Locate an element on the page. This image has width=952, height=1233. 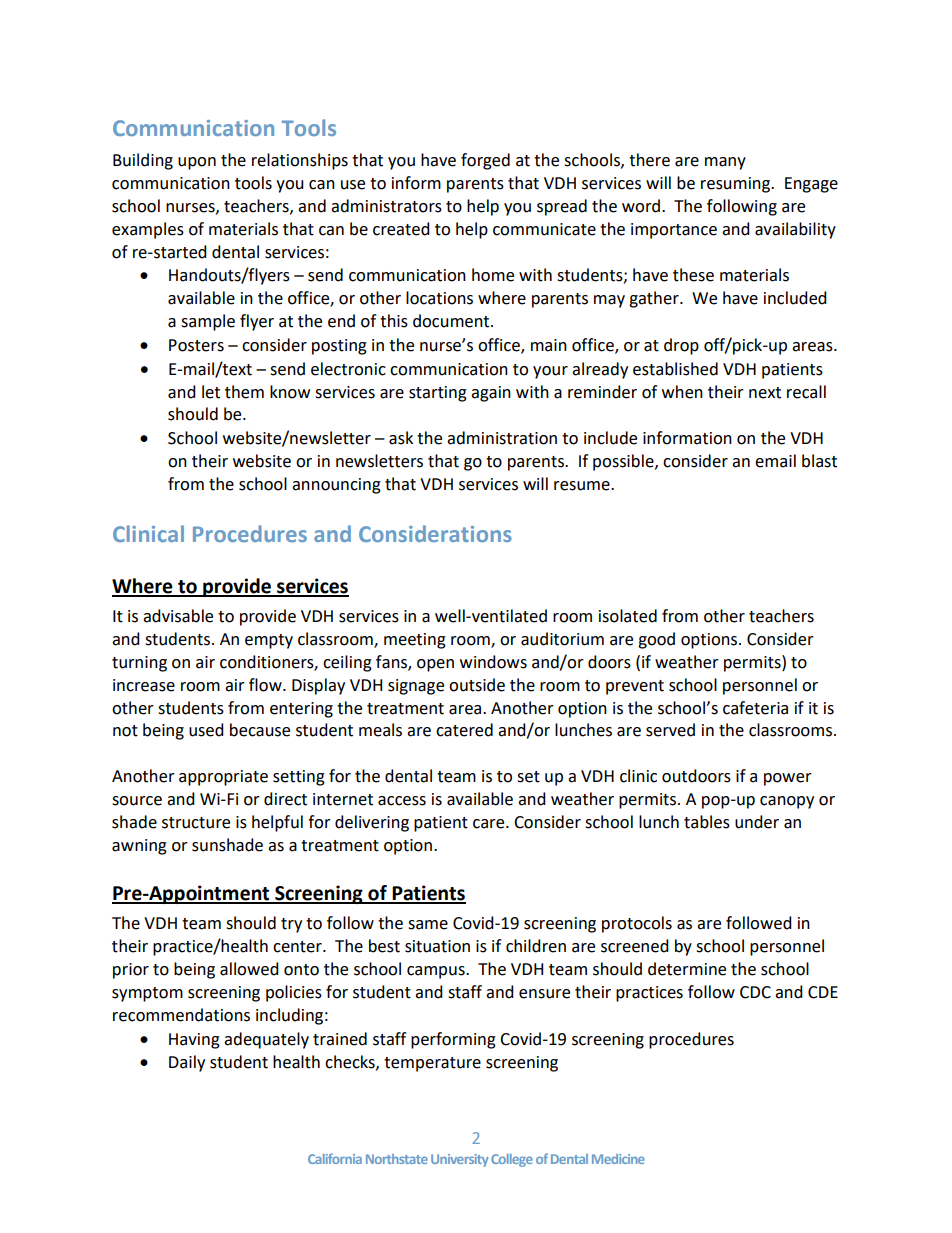
cafeteria is located at coordinates (755, 708).
